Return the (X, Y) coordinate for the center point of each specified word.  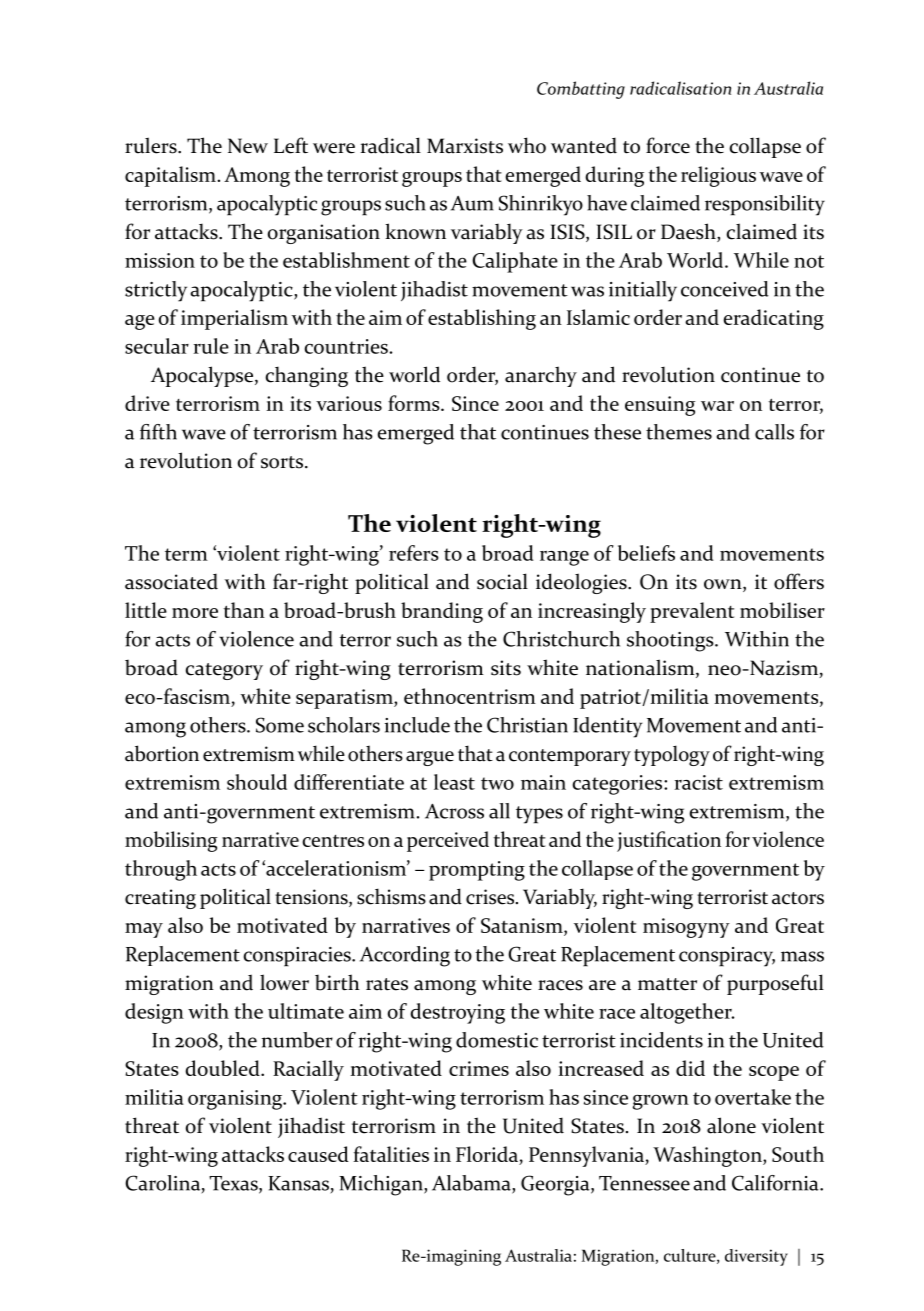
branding (442, 612)
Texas (234, 1184)
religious (718, 176)
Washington (708, 1156)
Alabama (472, 1184)
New (248, 146)
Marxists (465, 146)
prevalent (692, 612)
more (195, 613)
